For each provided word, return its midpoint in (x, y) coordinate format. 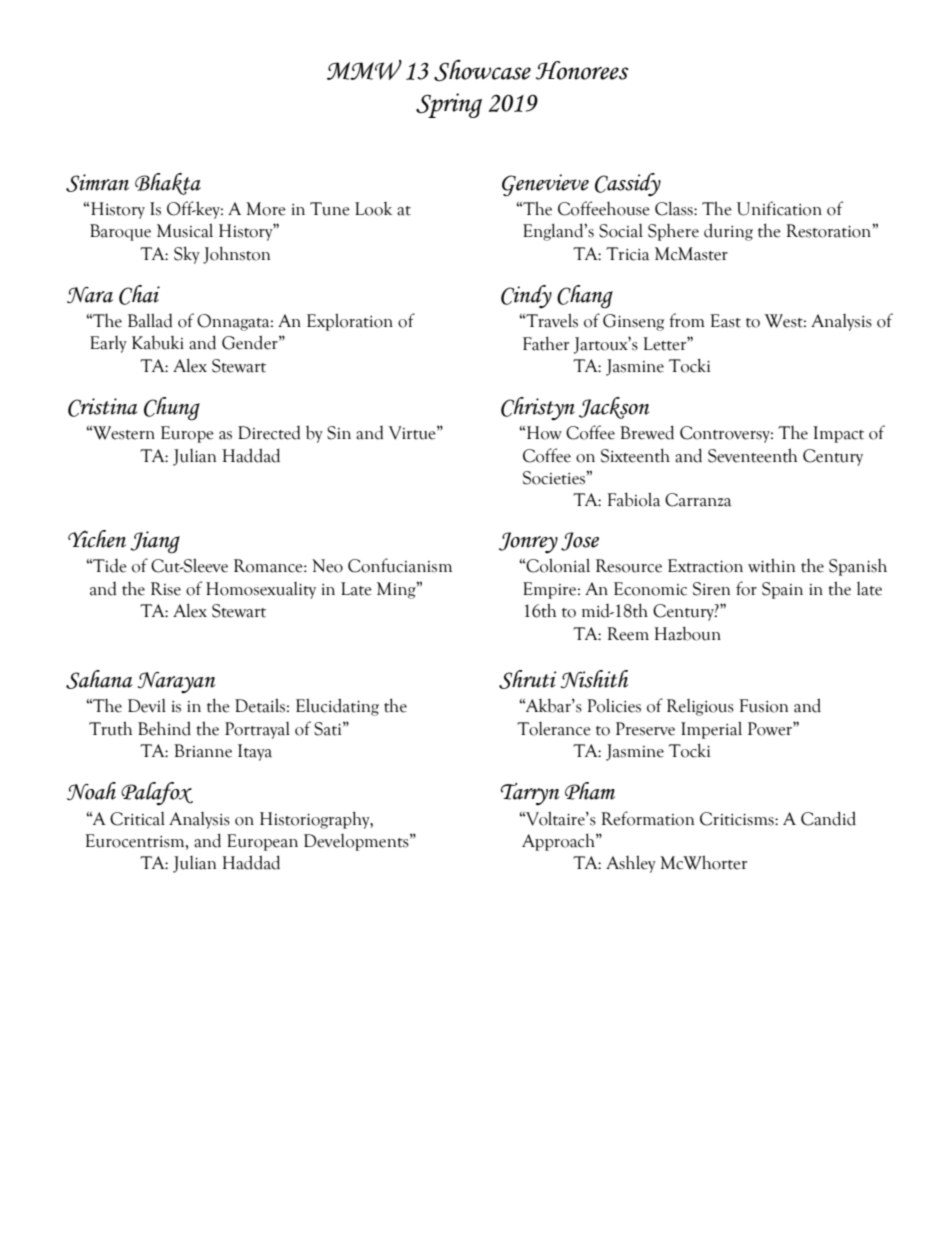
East (725, 321)
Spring (449, 105)
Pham (590, 791)
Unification (779, 208)
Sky (187, 255)
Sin (339, 433)
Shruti (527, 679)
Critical (137, 819)
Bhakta (168, 184)
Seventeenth (752, 455)
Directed (269, 433)
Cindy (526, 296)
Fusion (763, 706)
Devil (147, 706)
